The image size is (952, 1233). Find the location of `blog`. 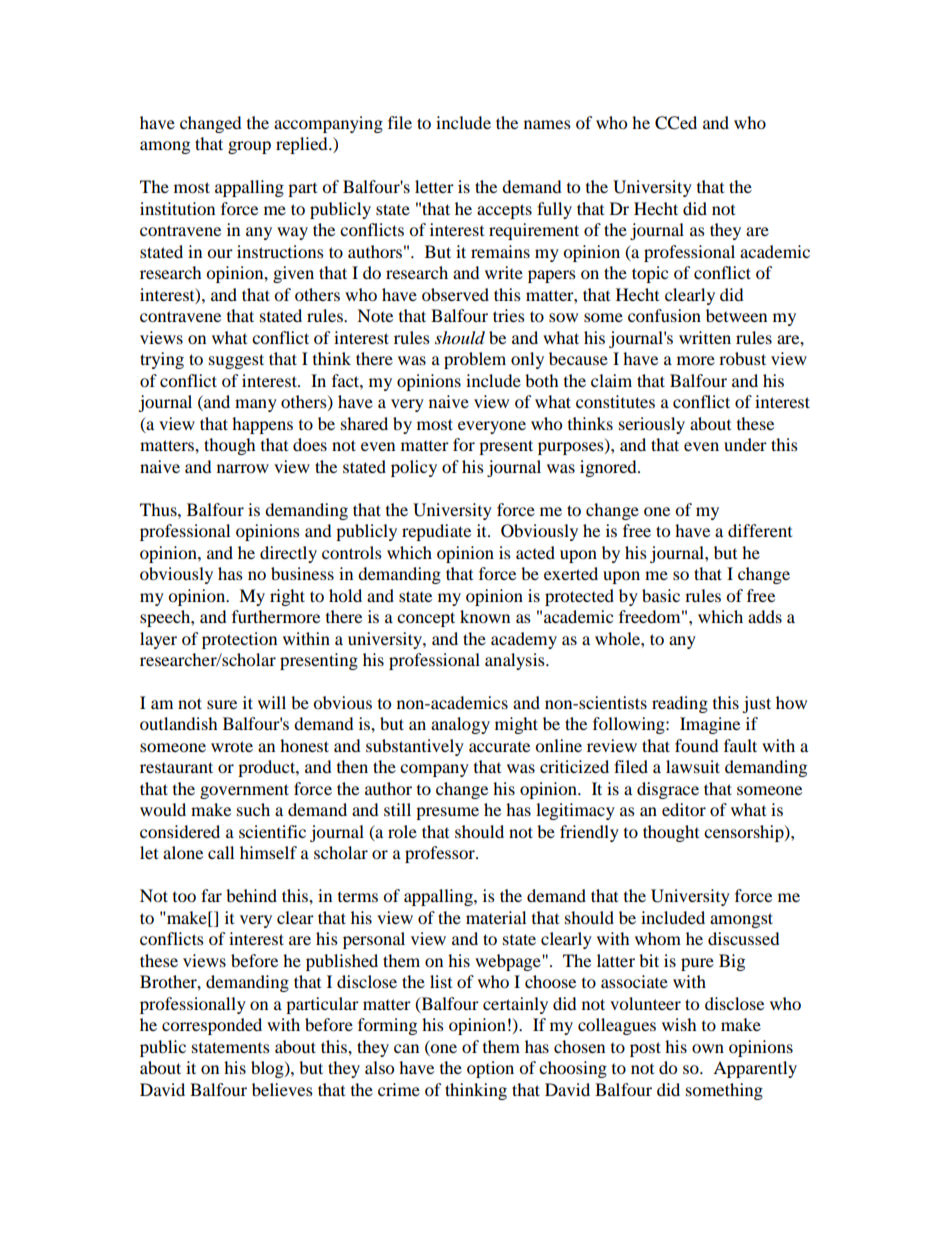

blog is located at coordinates (268, 1069).
